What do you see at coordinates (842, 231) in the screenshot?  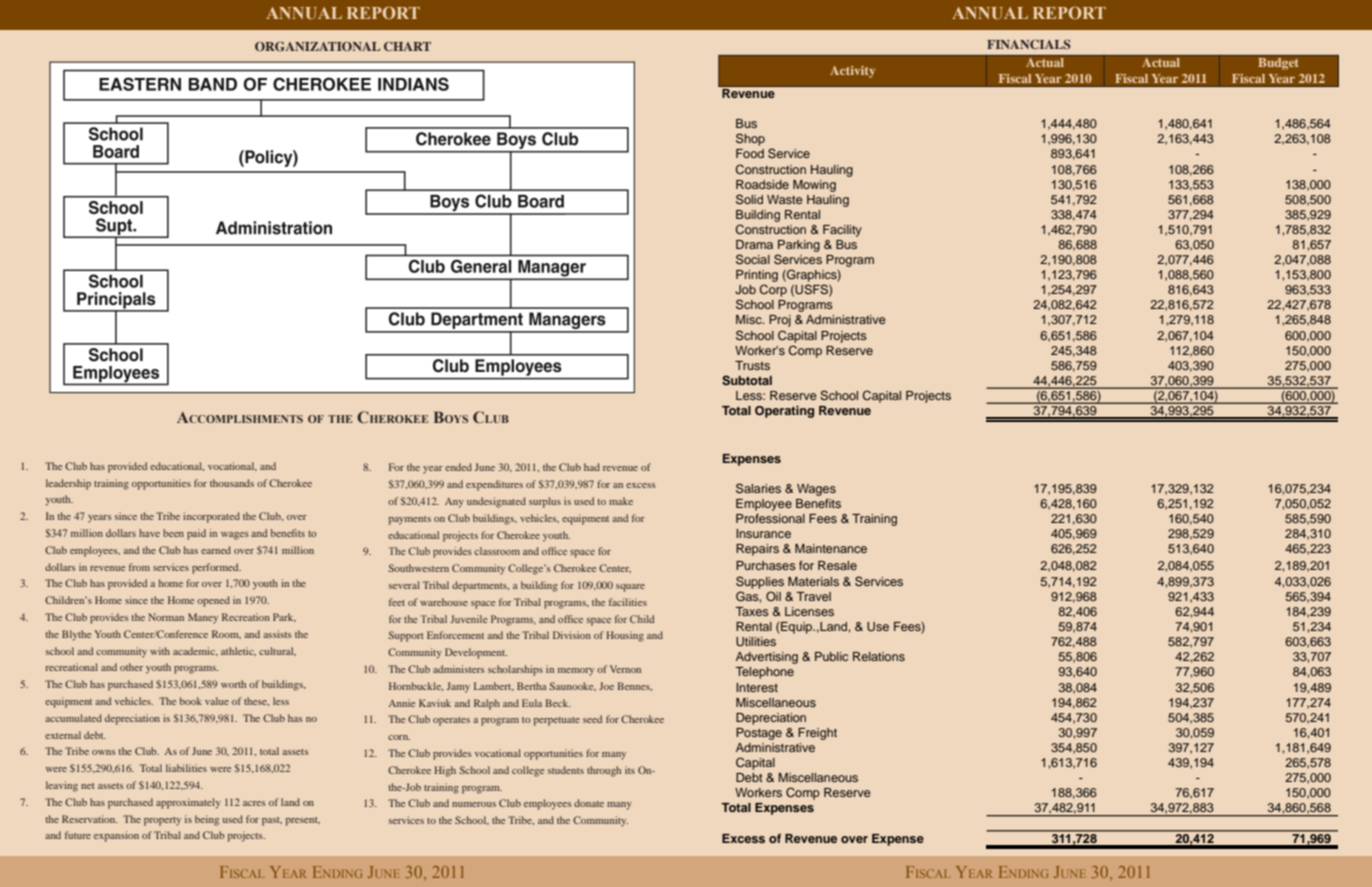 I see `Facility` at bounding box center [842, 231].
